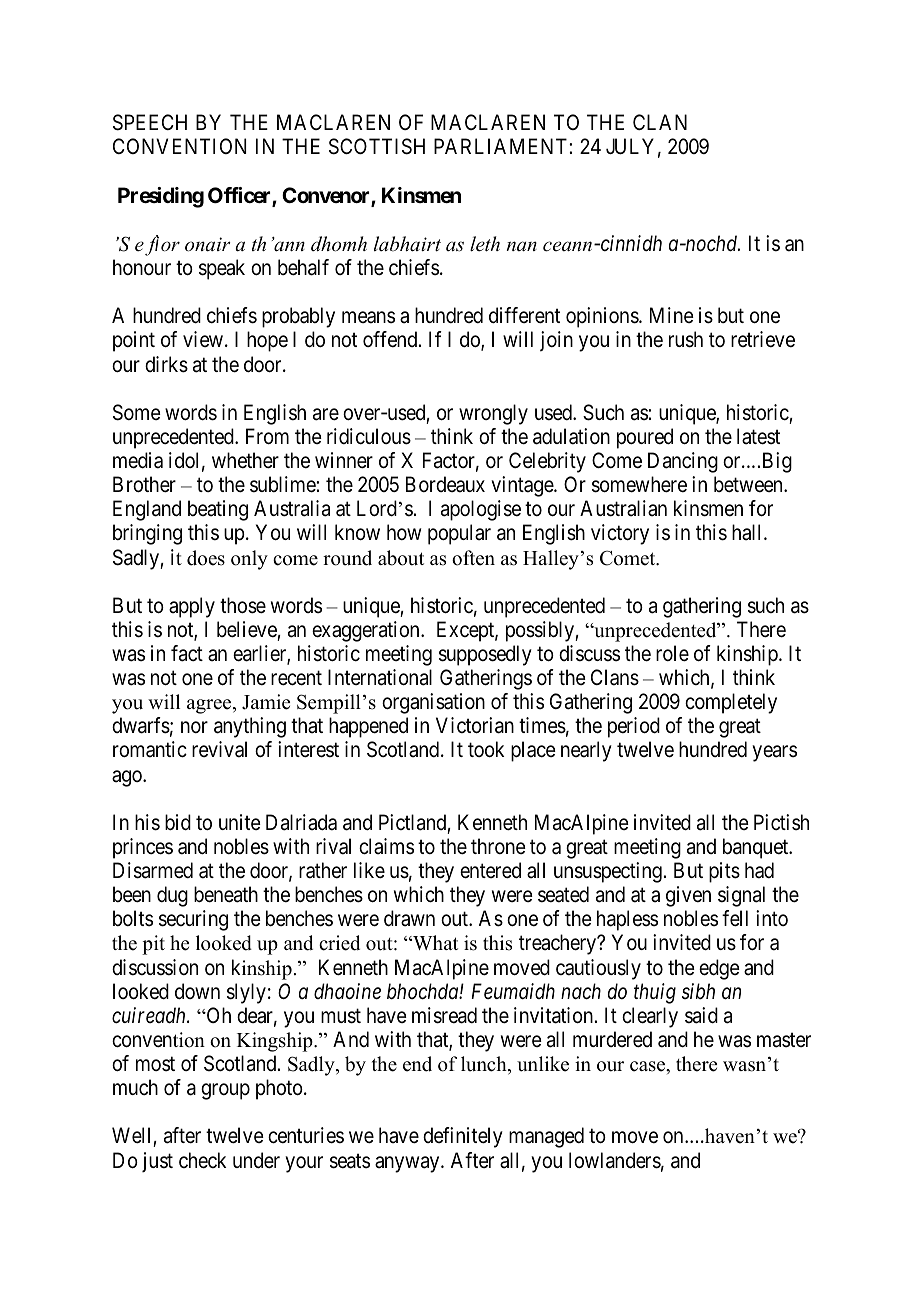 This page has height=1308, width=924. I want to click on master, so click(784, 1040).
